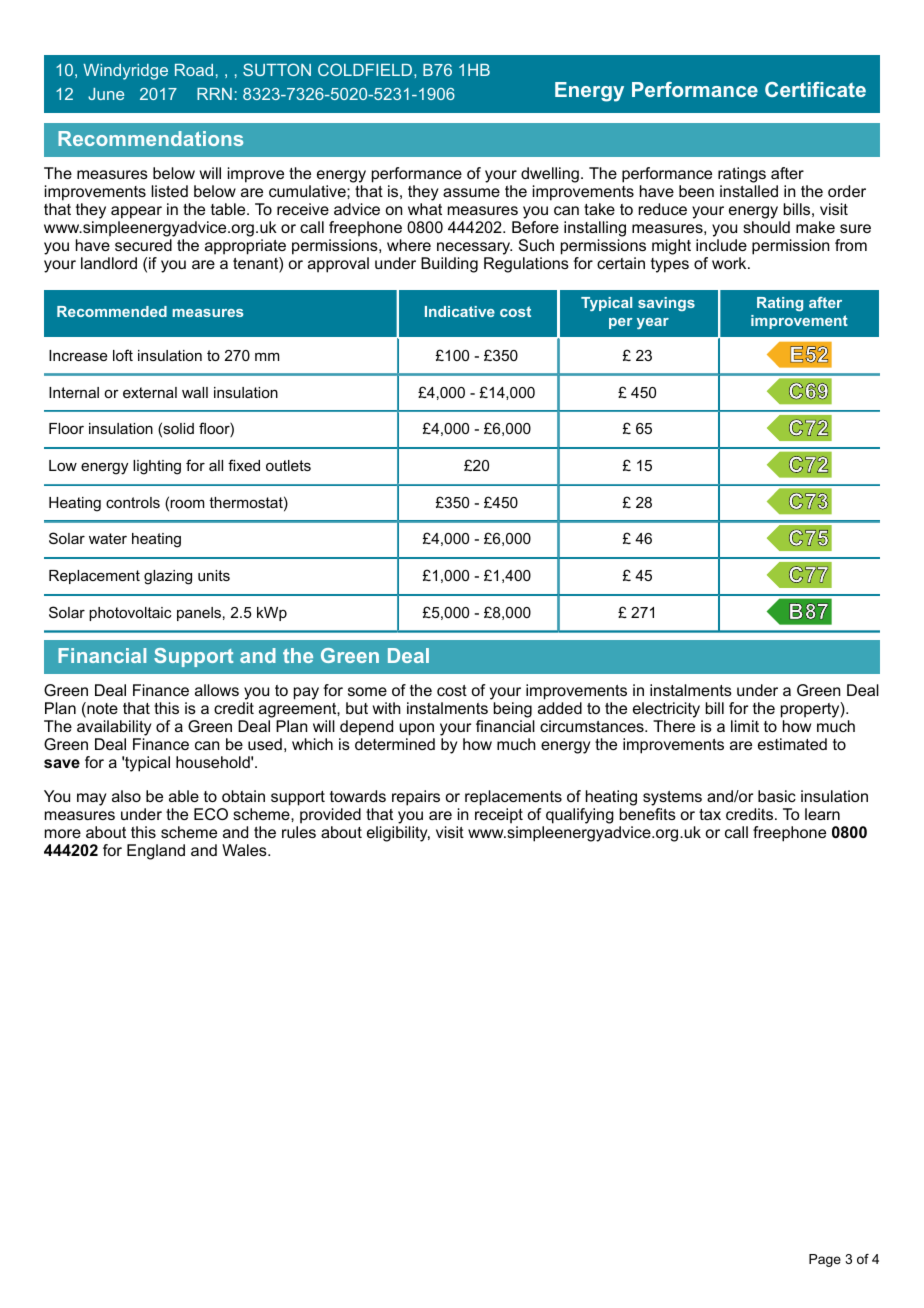 The image size is (924, 1308). What do you see at coordinates (710, 814) in the image?
I see `tax` at bounding box center [710, 814].
